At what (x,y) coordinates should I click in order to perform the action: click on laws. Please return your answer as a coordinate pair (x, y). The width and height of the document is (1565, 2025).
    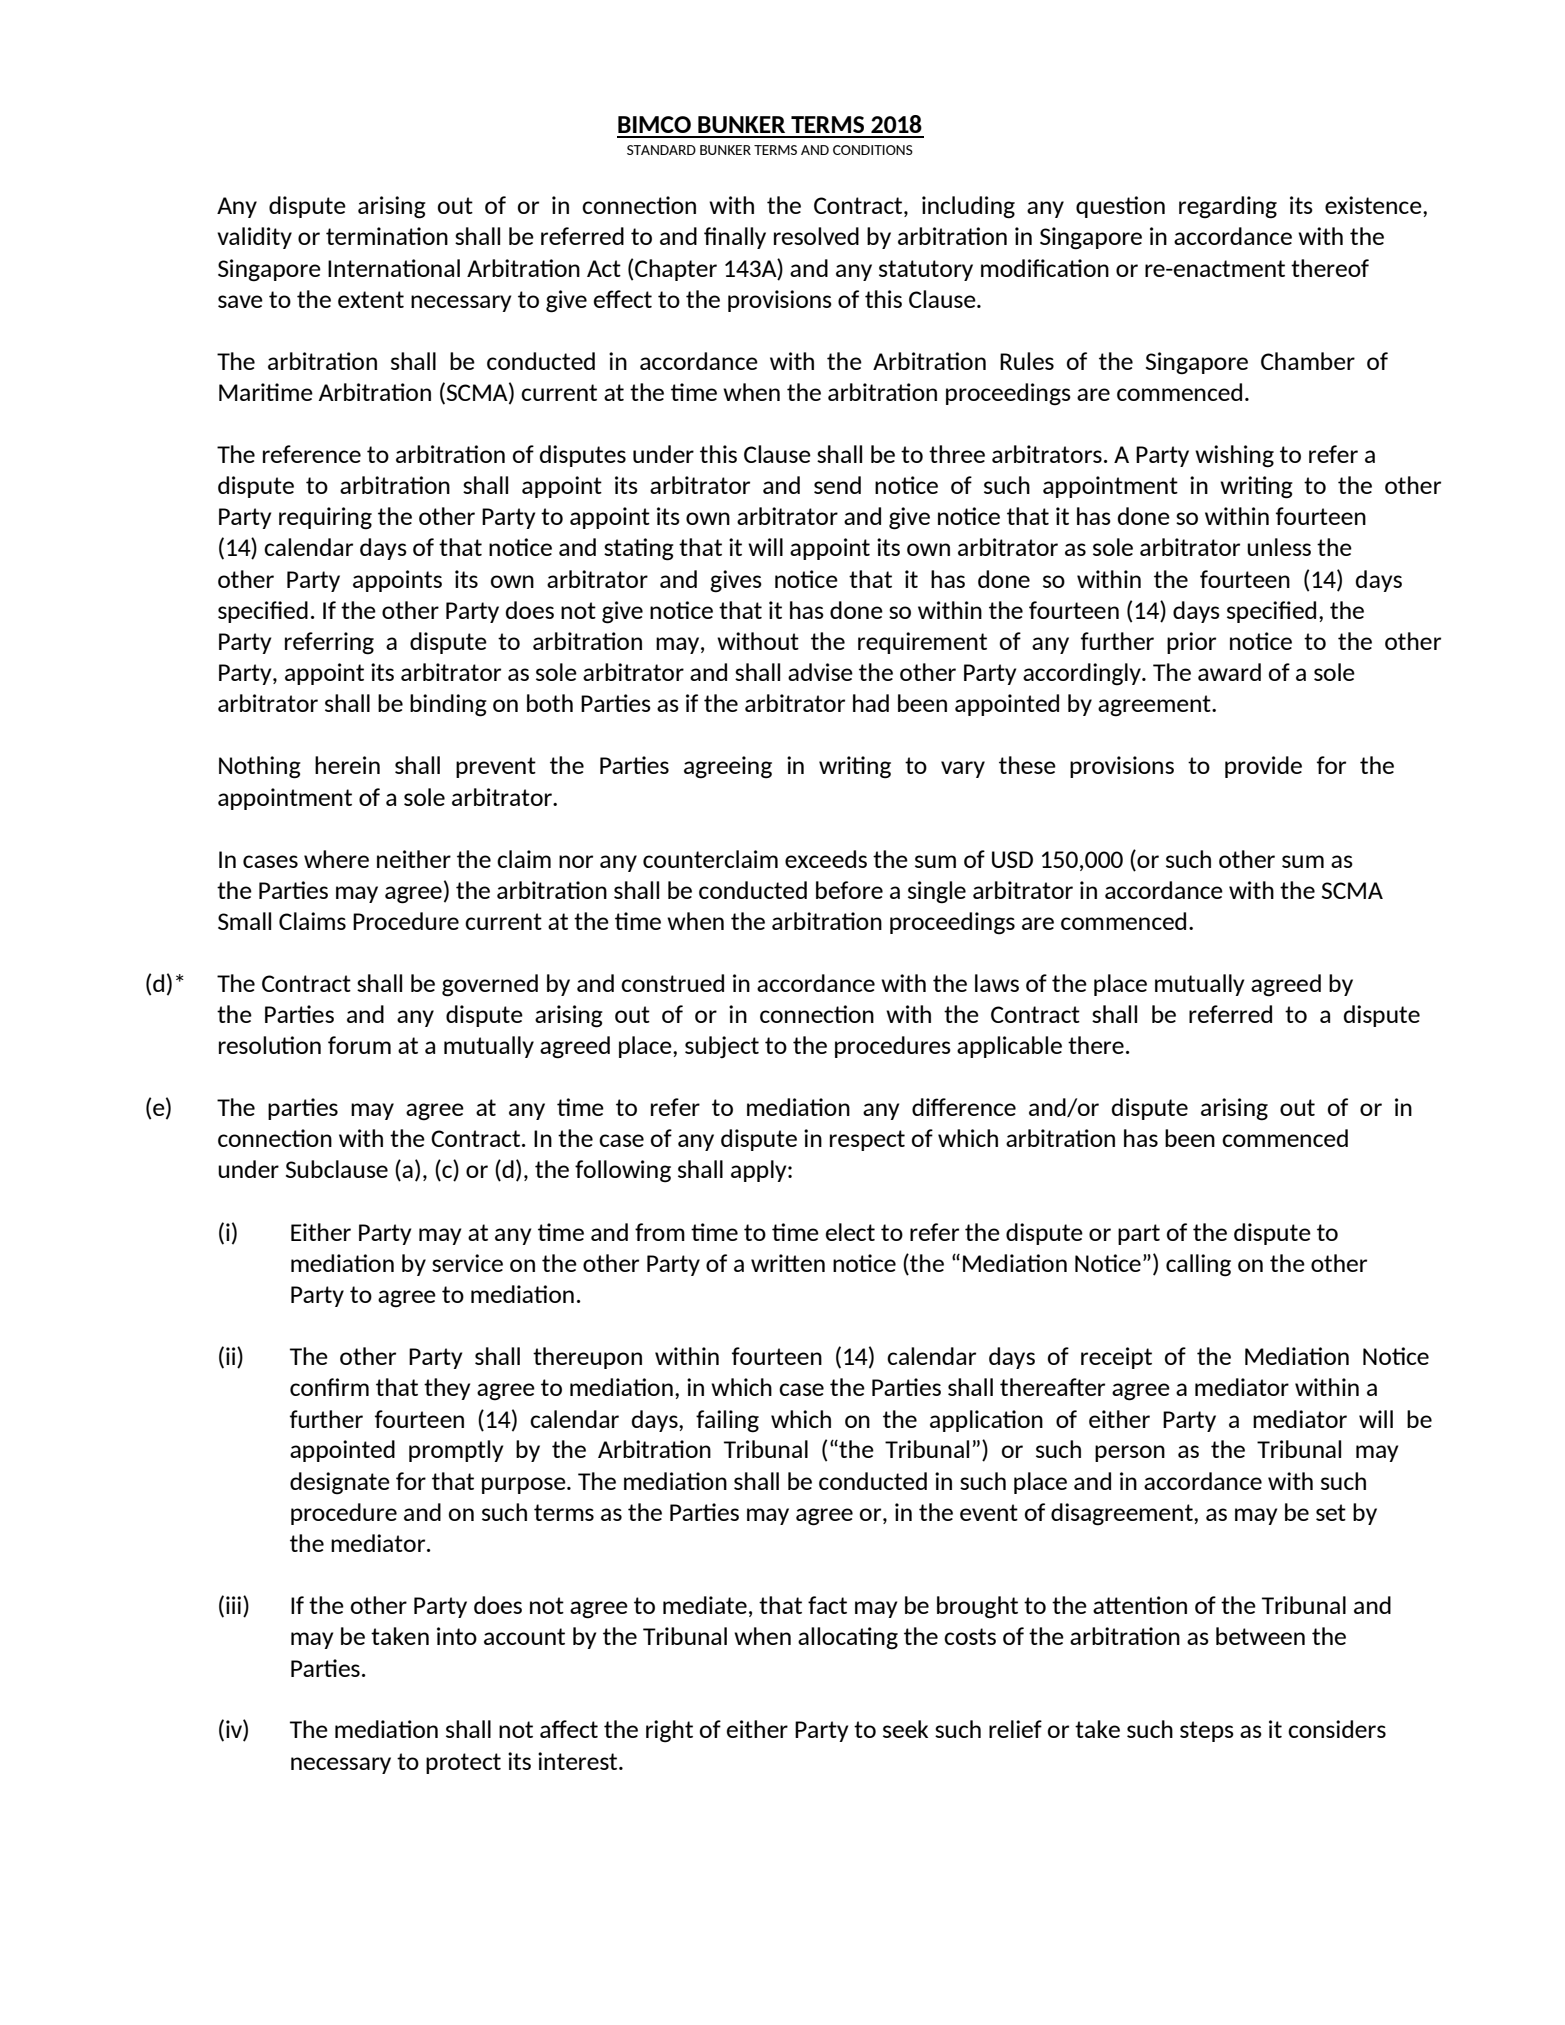
    Looking at the image, I should click on (997, 983).
